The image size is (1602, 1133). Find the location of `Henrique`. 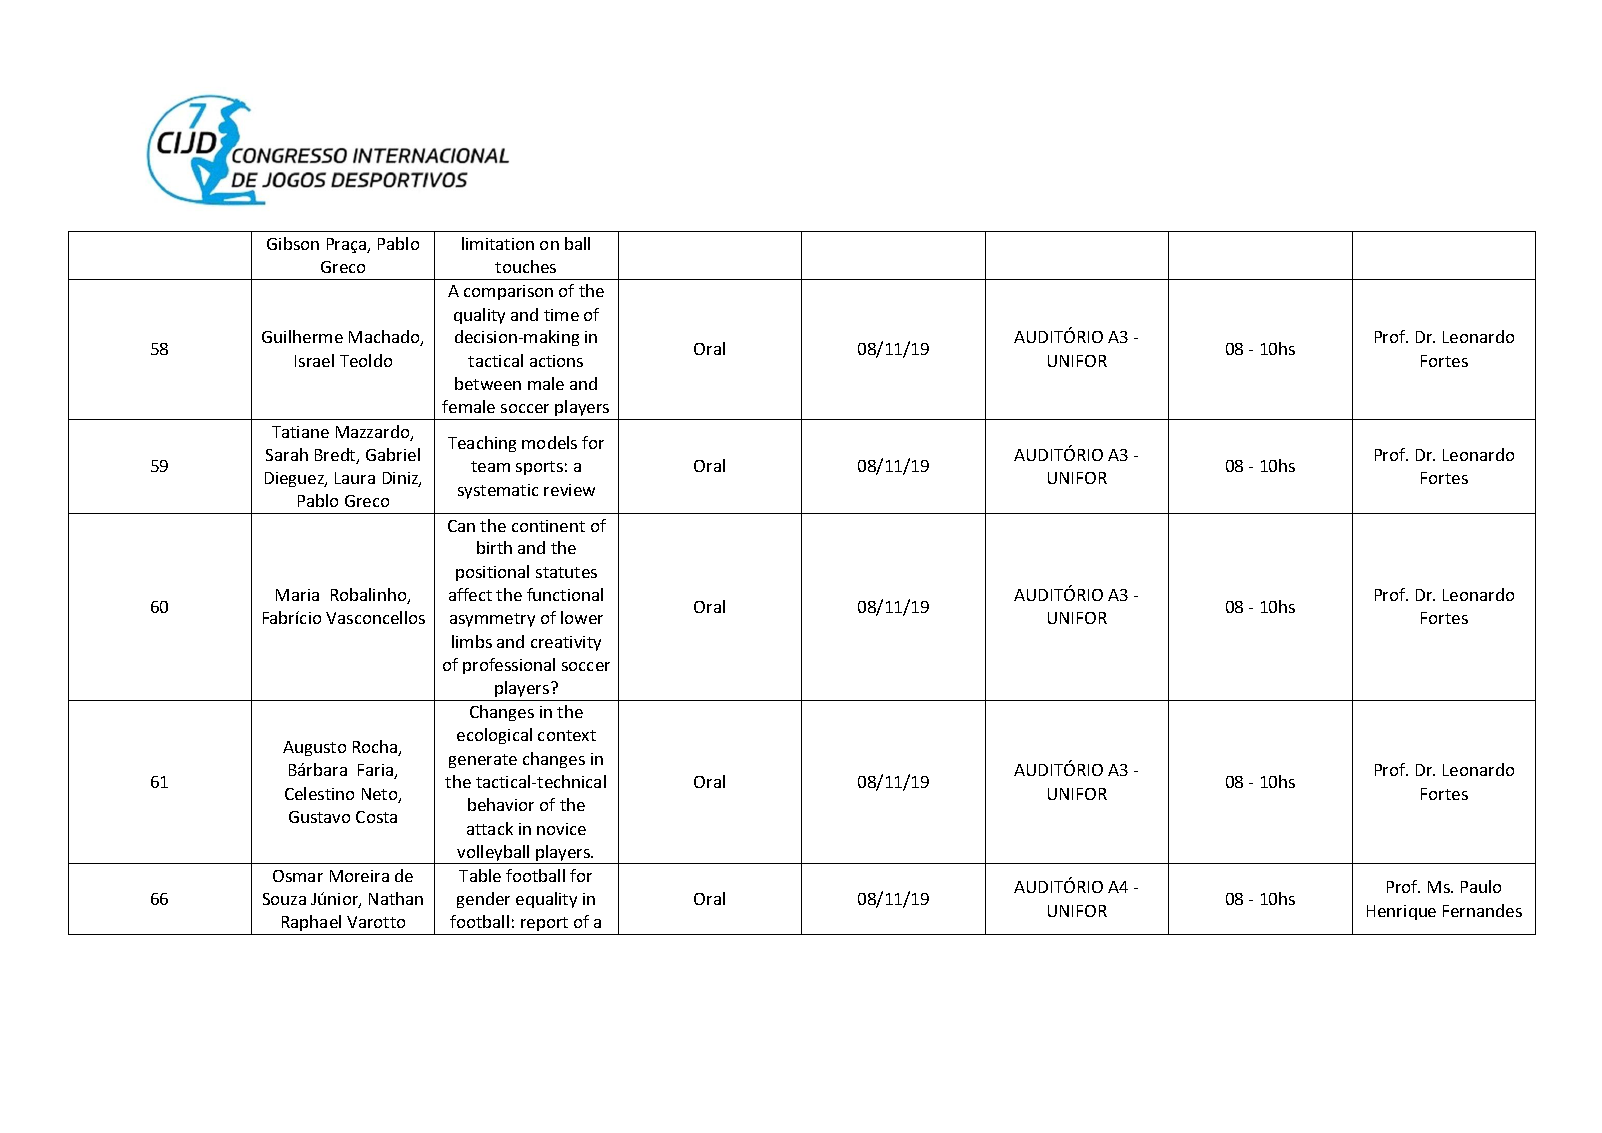

Henrique is located at coordinates (1401, 912).
